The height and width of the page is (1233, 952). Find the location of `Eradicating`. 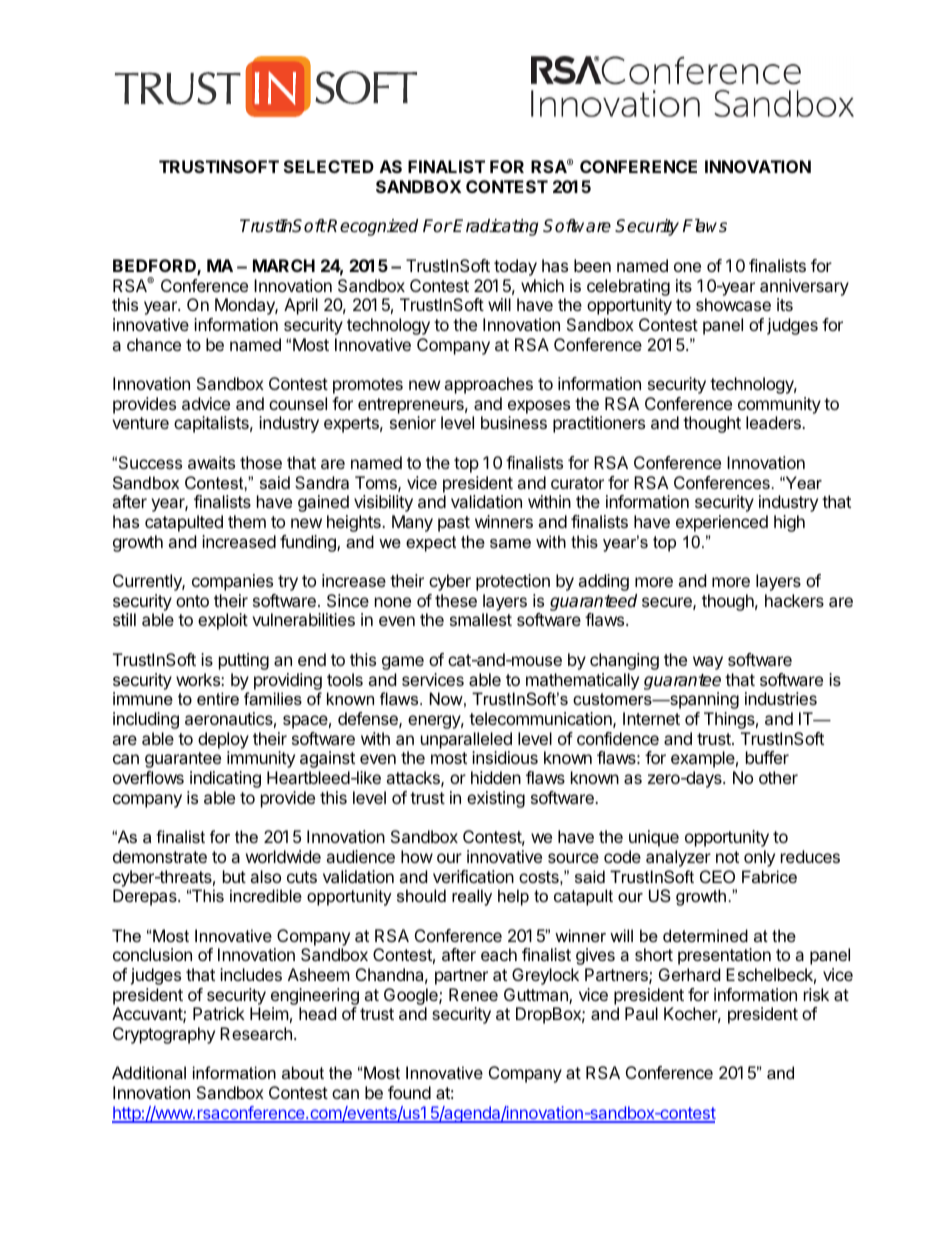

Eradicating is located at coordinates (495, 227).
